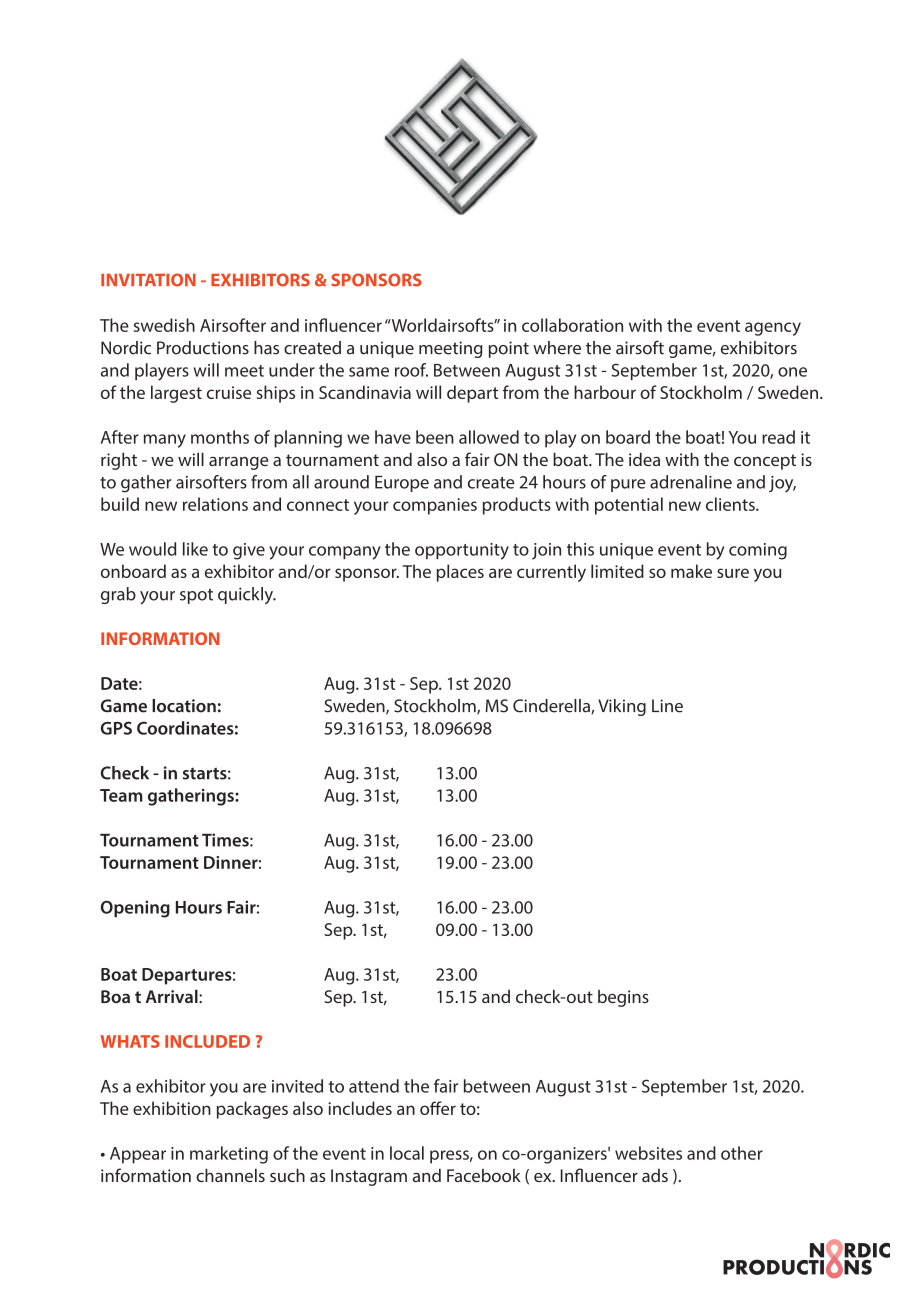 The height and width of the document is (1308, 924). I want to click on Cinderella, so click(552, 706).
